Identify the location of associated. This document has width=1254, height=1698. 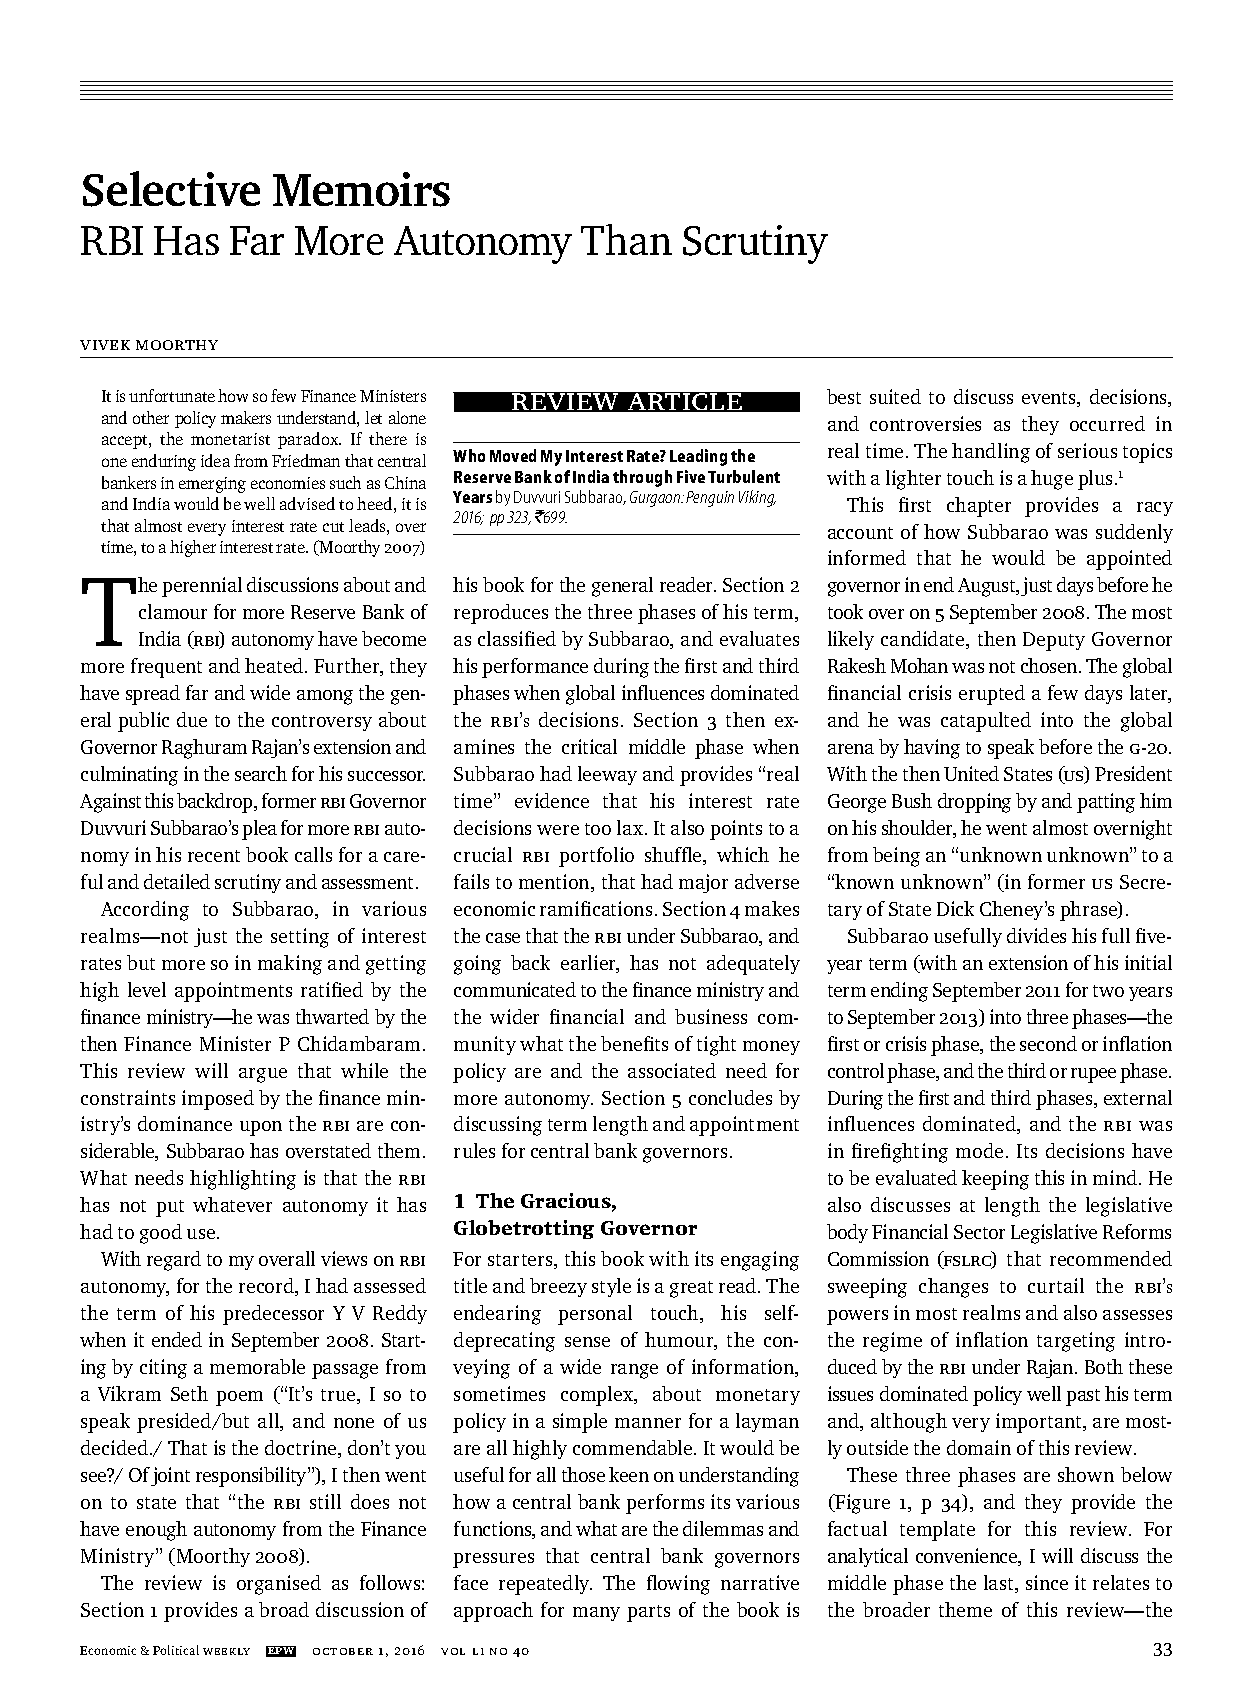
(672, 1070).
